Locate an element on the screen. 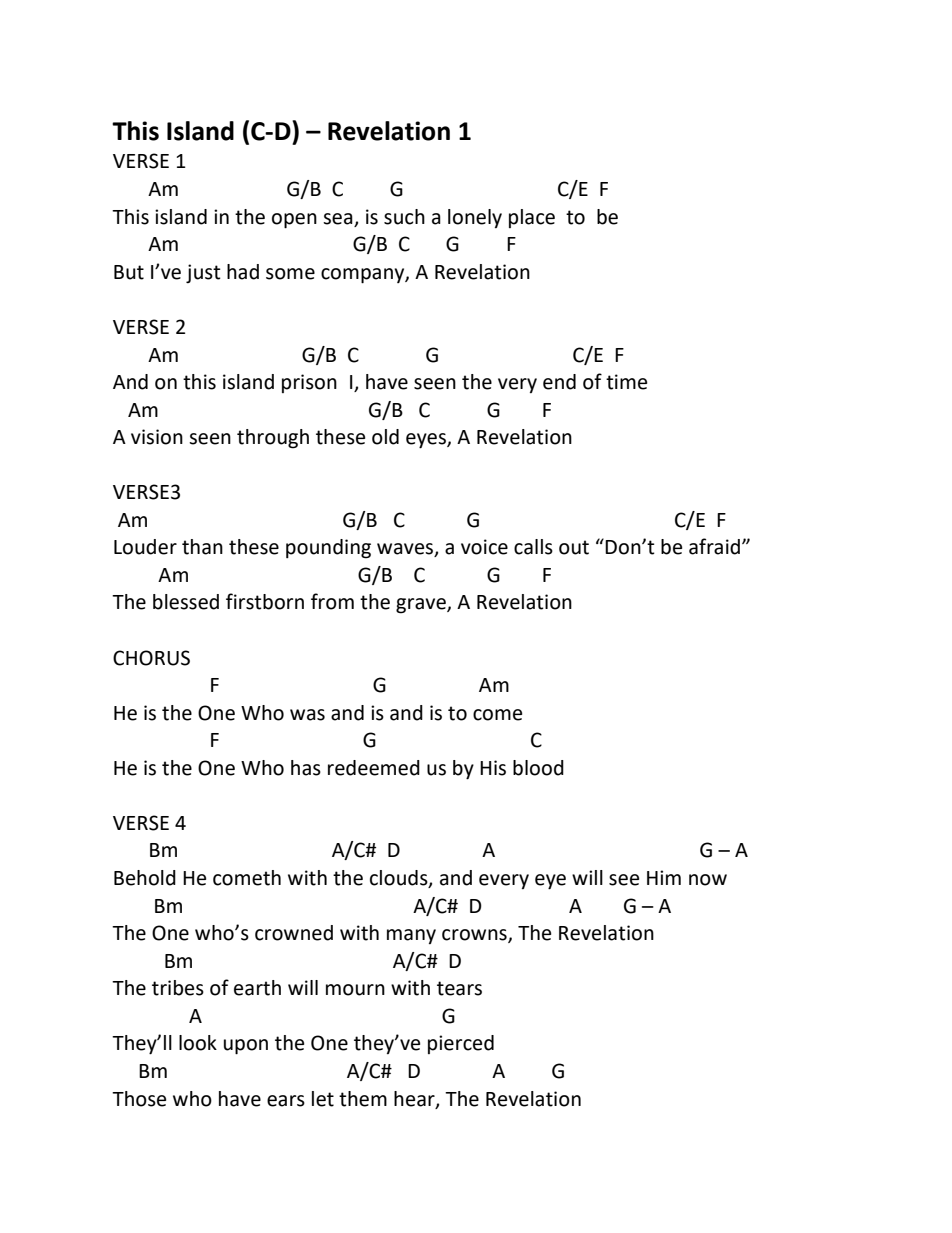 The width and height of the screenshot is (952, 1233). place is located at coordinates (532, 218).
